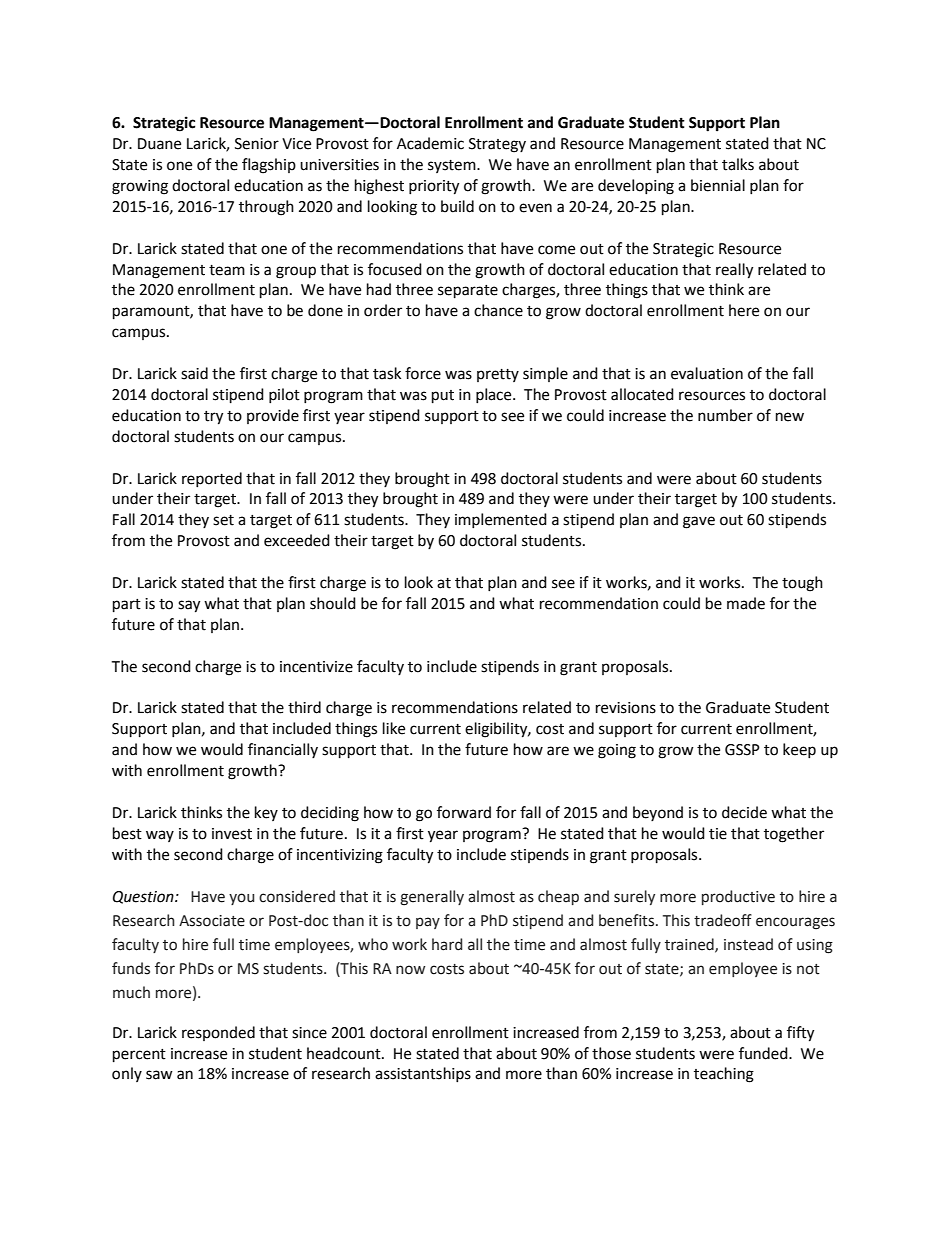  I want to click on flagship, so click(269, 166).
